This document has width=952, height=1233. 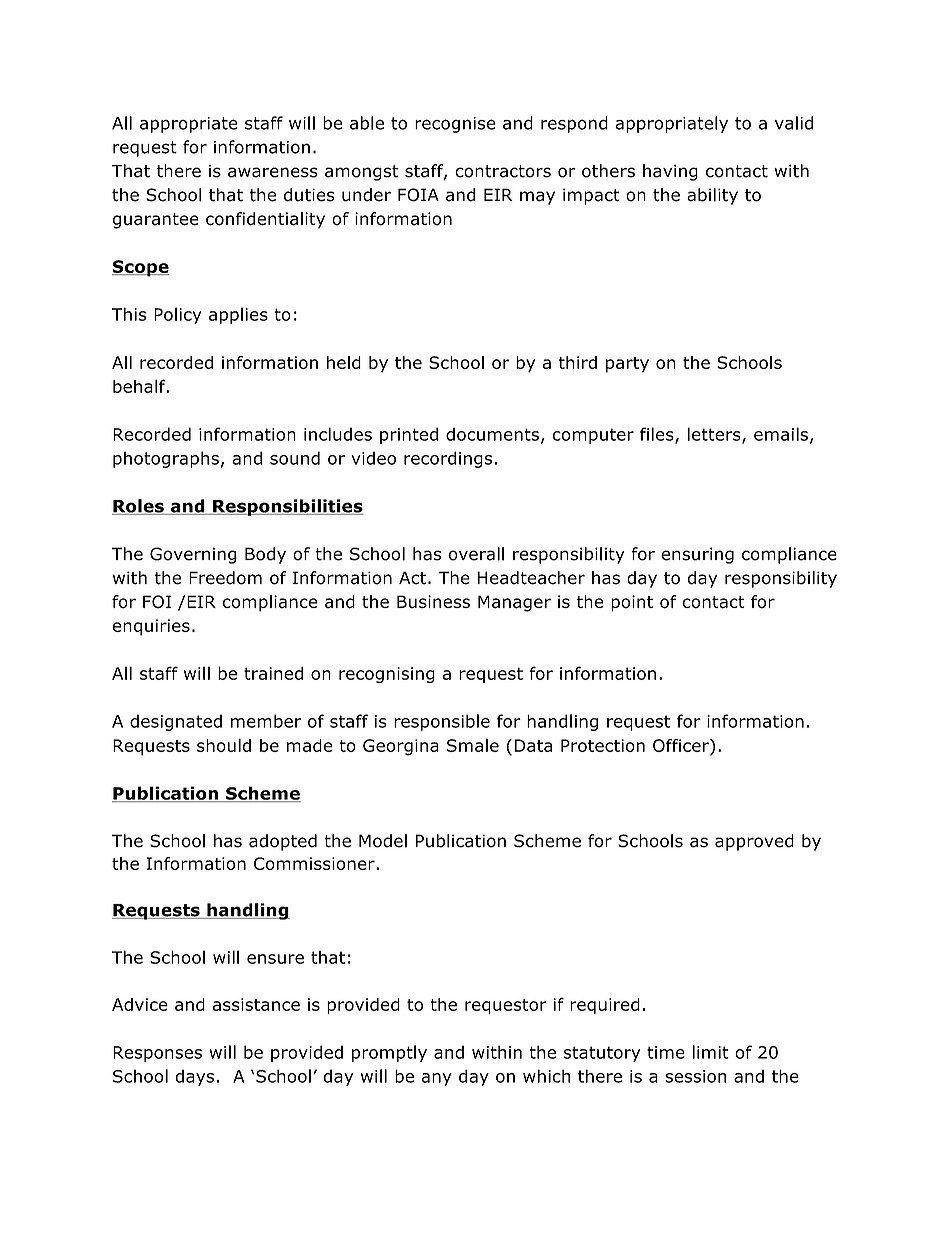 I want to click on days, so click(x=194, y=1077).
